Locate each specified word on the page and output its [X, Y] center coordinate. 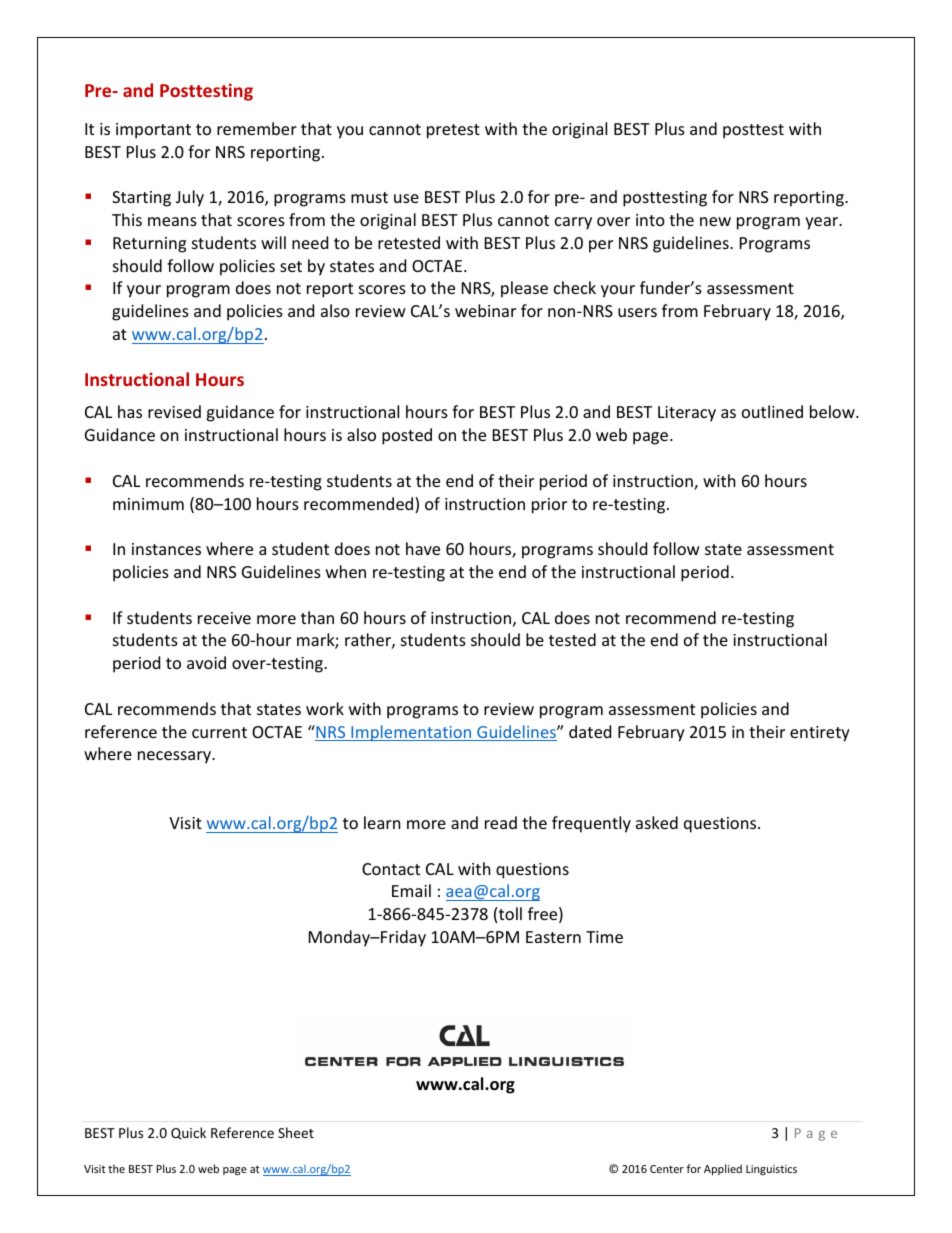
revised [174, 411]
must [369, 197]
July [190, 198]
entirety [820, 734]
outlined [772, 411]
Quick [188, 1133]
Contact [391, 869]
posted [407, 436]
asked [657, 822]
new [715, 221]
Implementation [411, 733]
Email [411, 890]
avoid [206, 662]
